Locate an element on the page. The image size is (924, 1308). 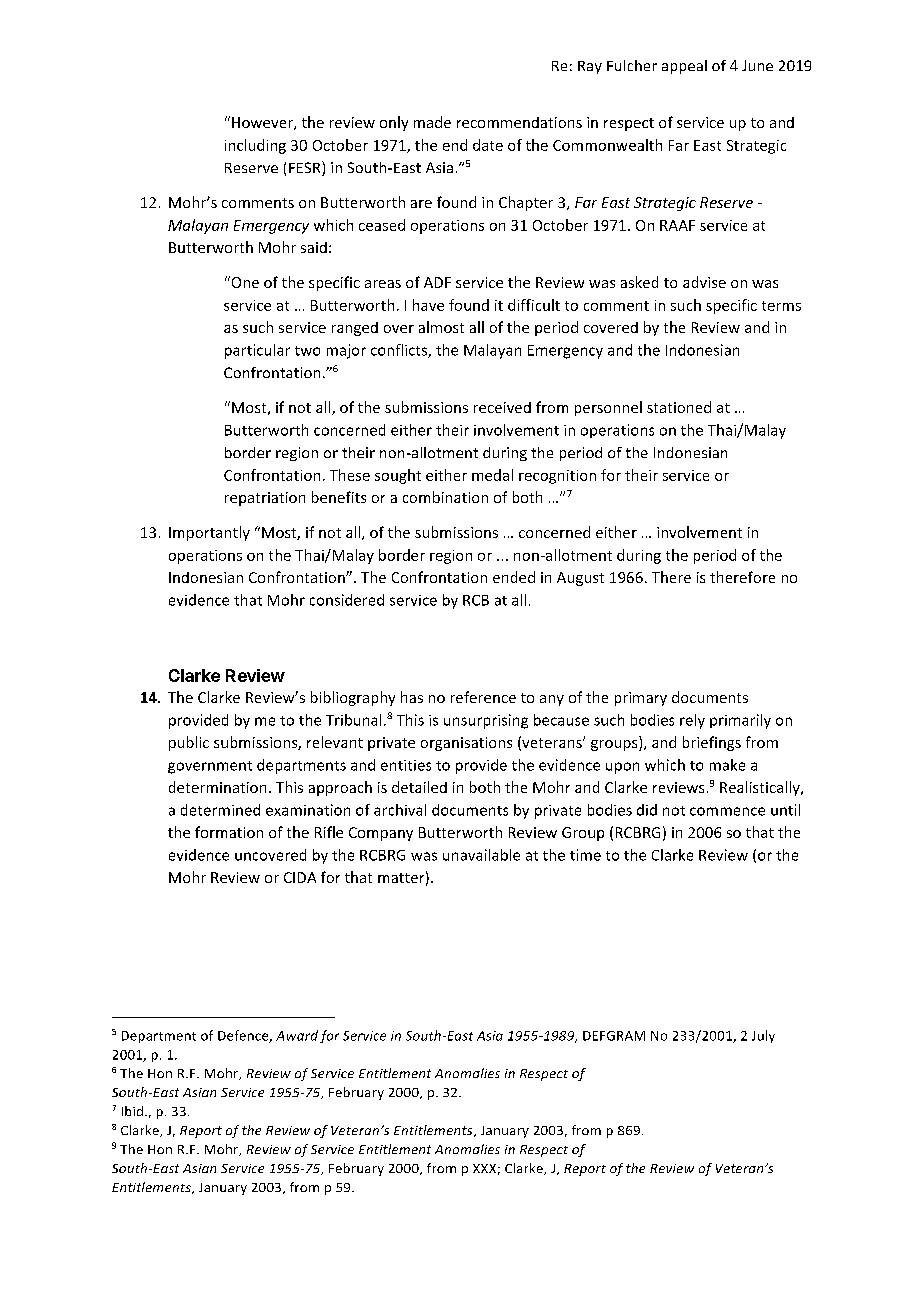
including is located at coordinates (255, 146).
